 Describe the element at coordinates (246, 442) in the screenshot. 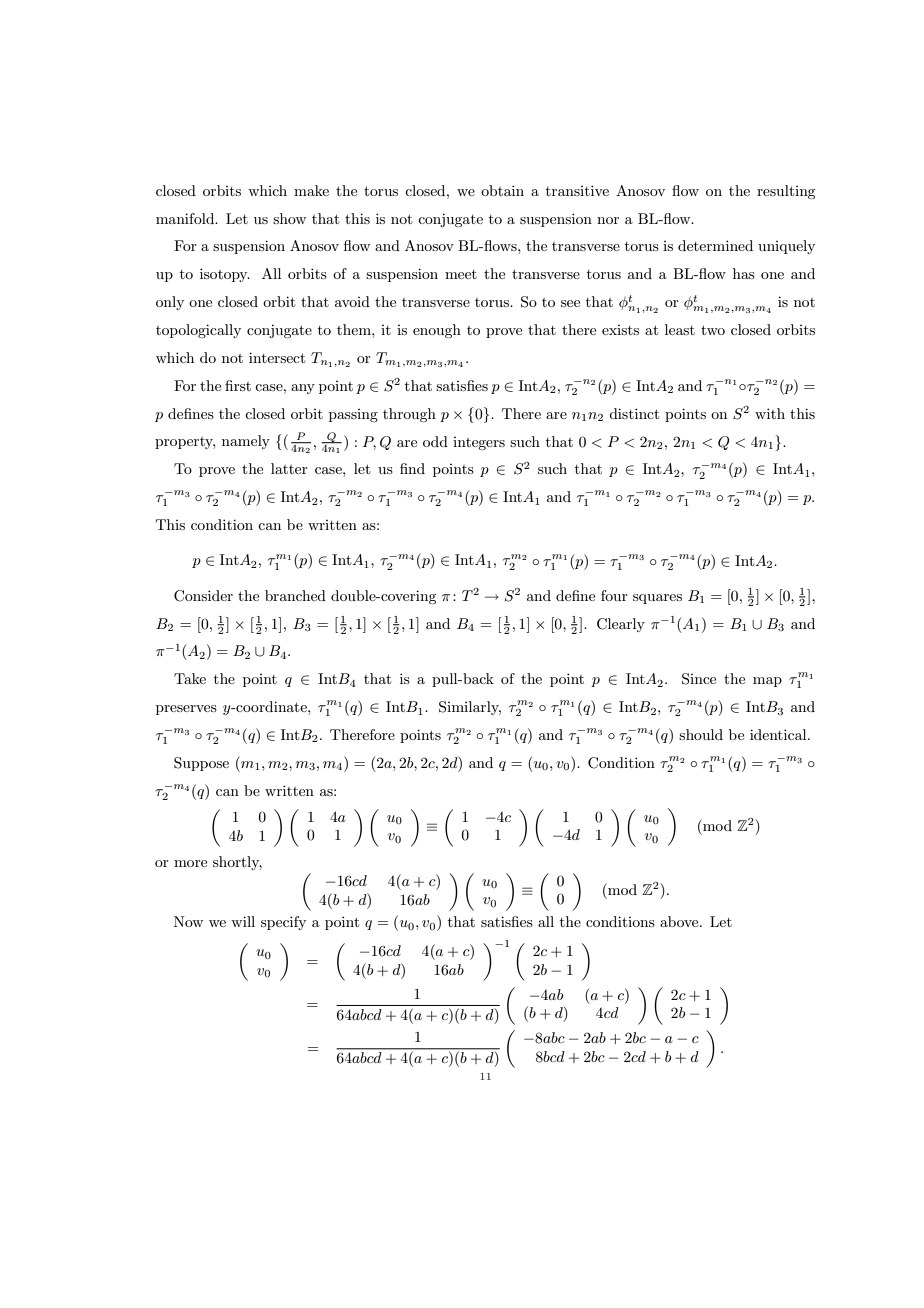

I see `namely` at that location.
